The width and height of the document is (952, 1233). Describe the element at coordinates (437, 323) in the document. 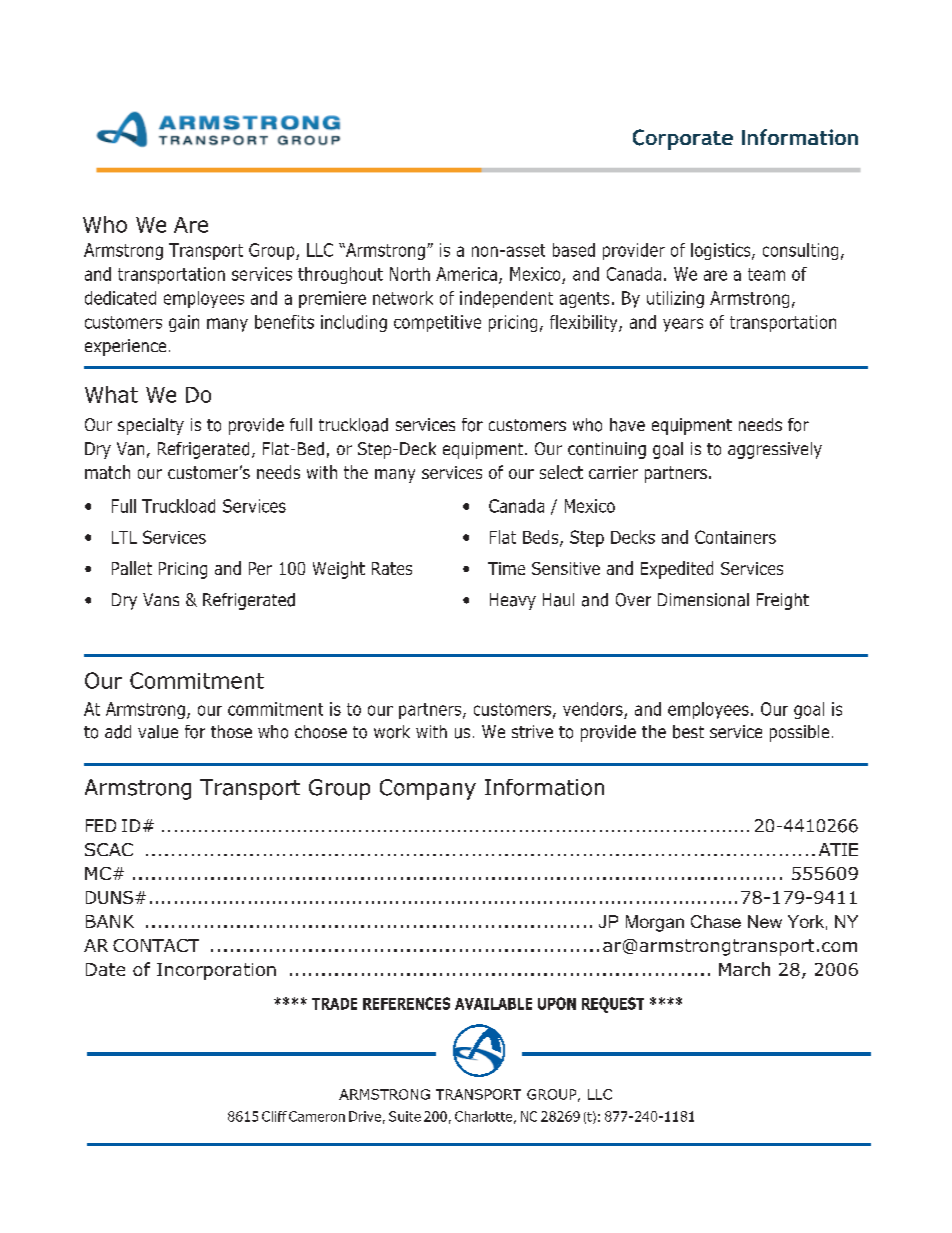

I see `competitive` at that location.
